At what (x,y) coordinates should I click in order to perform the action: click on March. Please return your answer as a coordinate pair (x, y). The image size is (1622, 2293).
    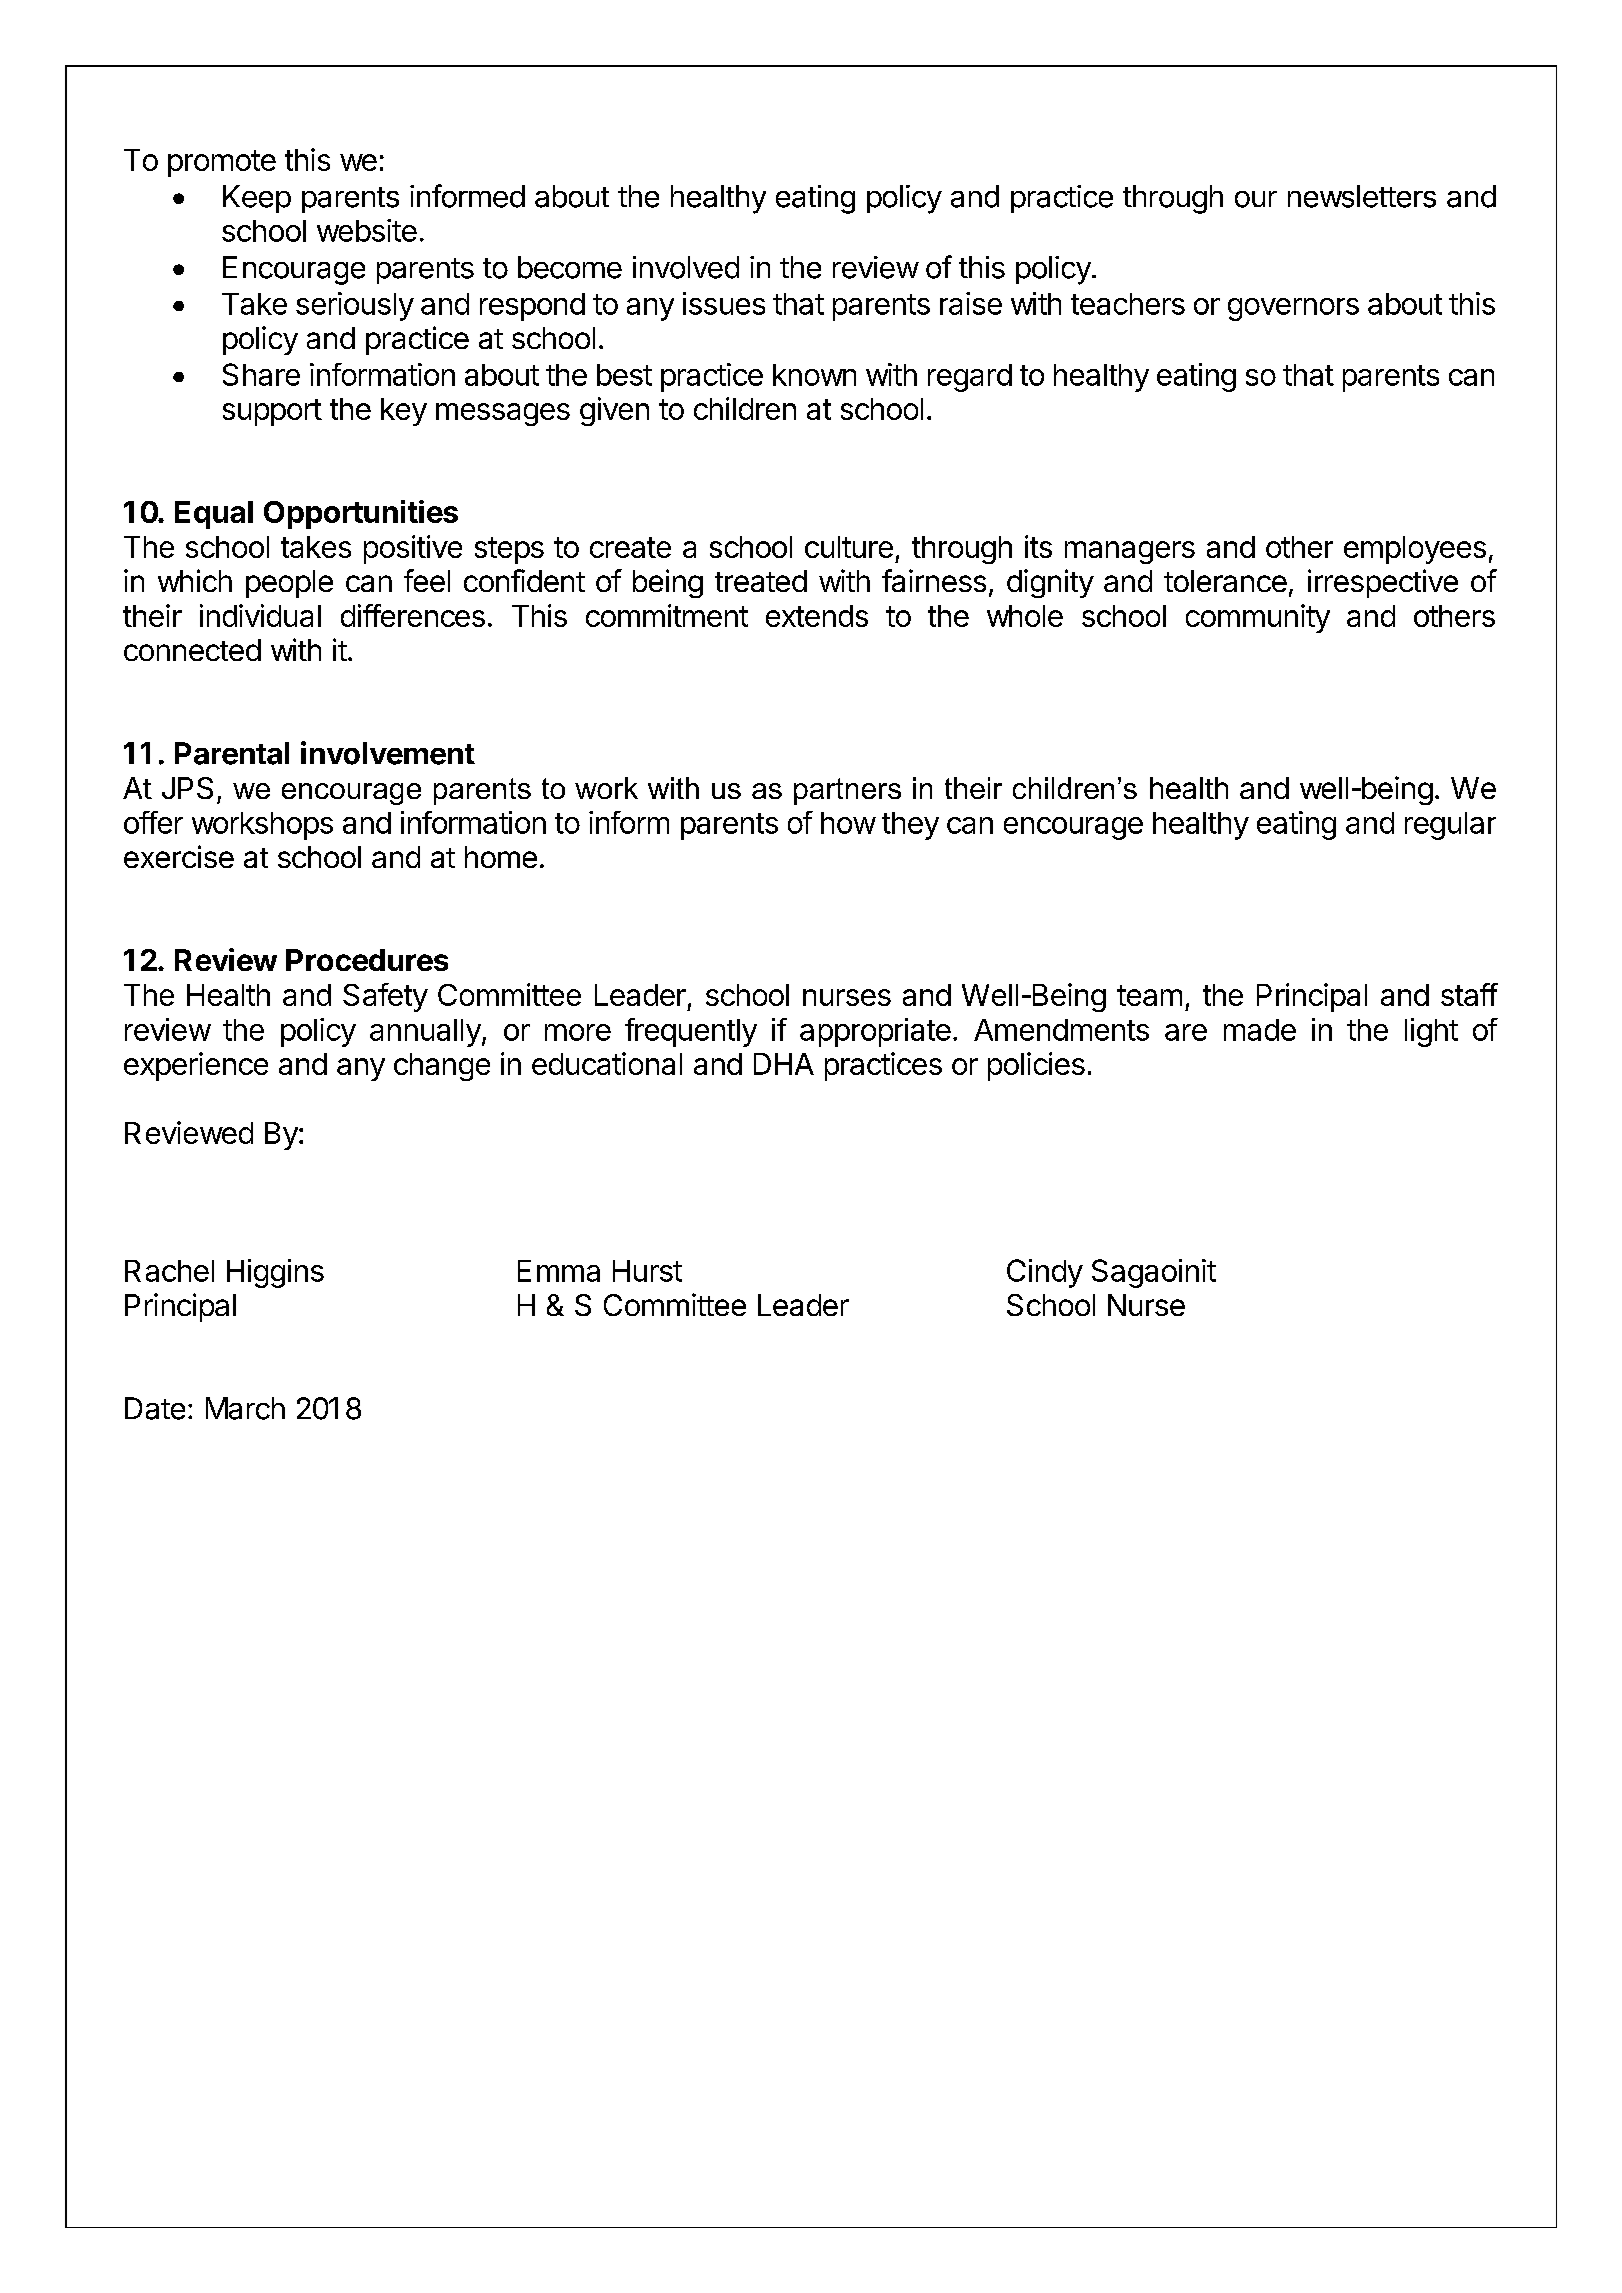
    Looking at the image, I should click on (245, 1408).
